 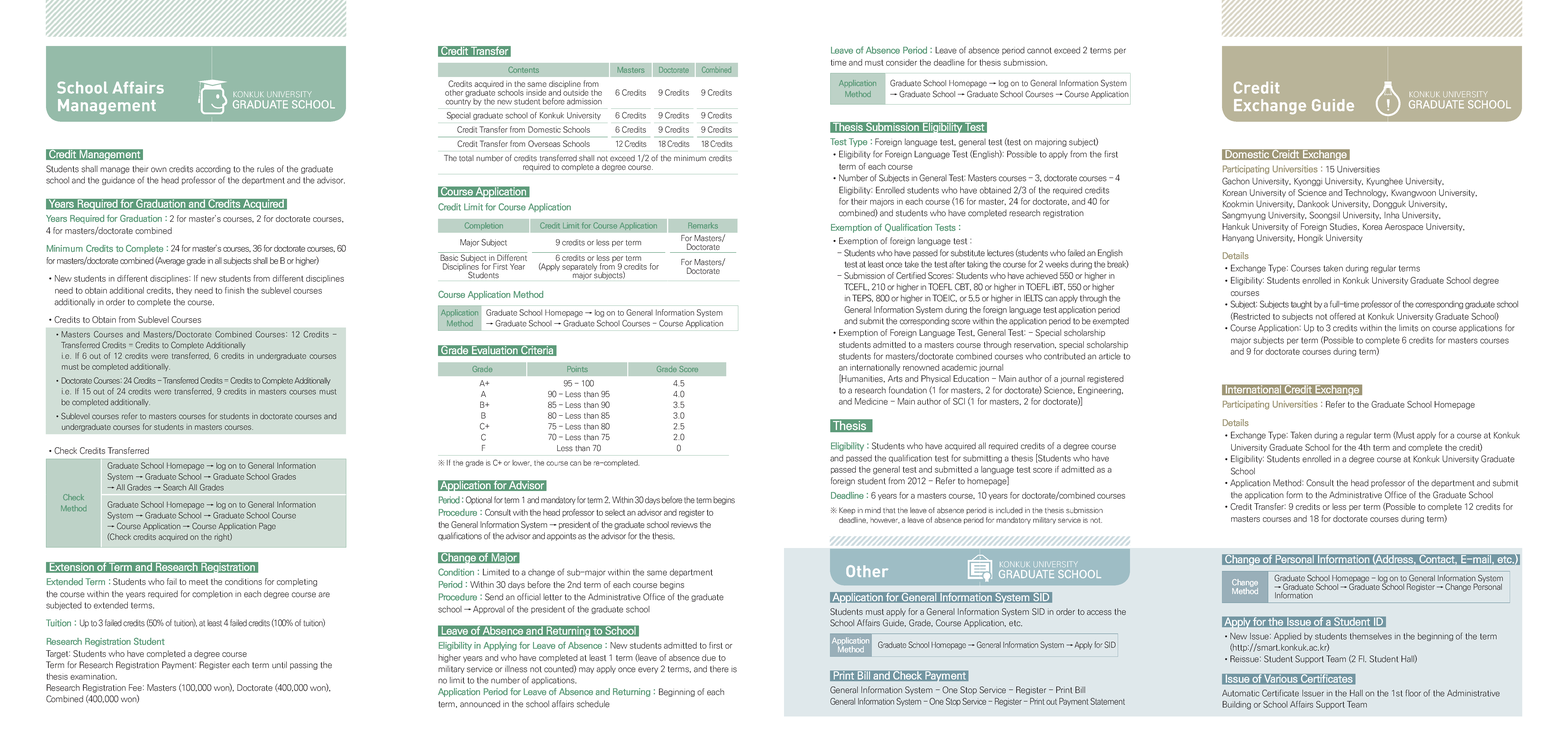 I want to click on Arts, so click(x=895, y=378).
